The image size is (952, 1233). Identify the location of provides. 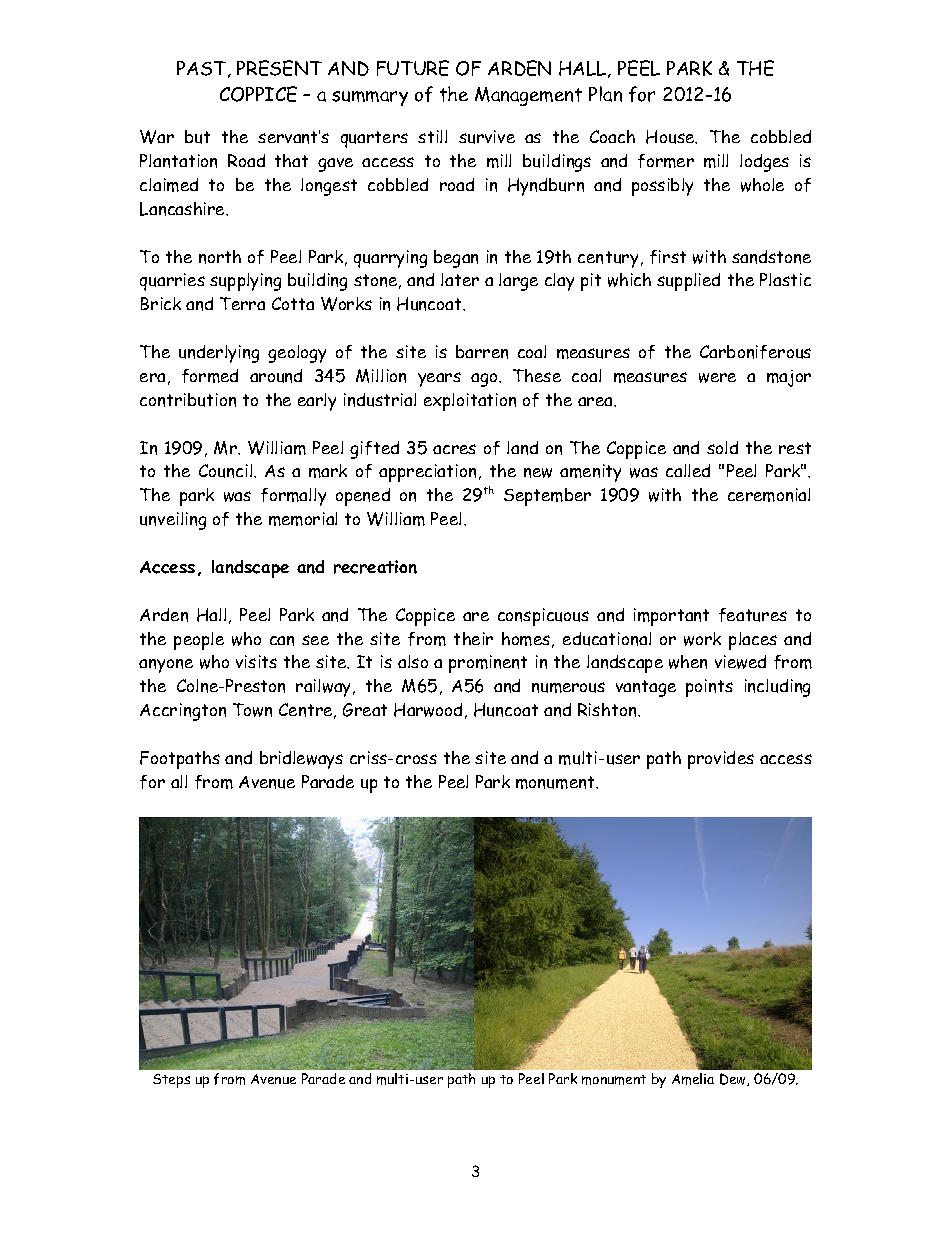
(721, 760).
